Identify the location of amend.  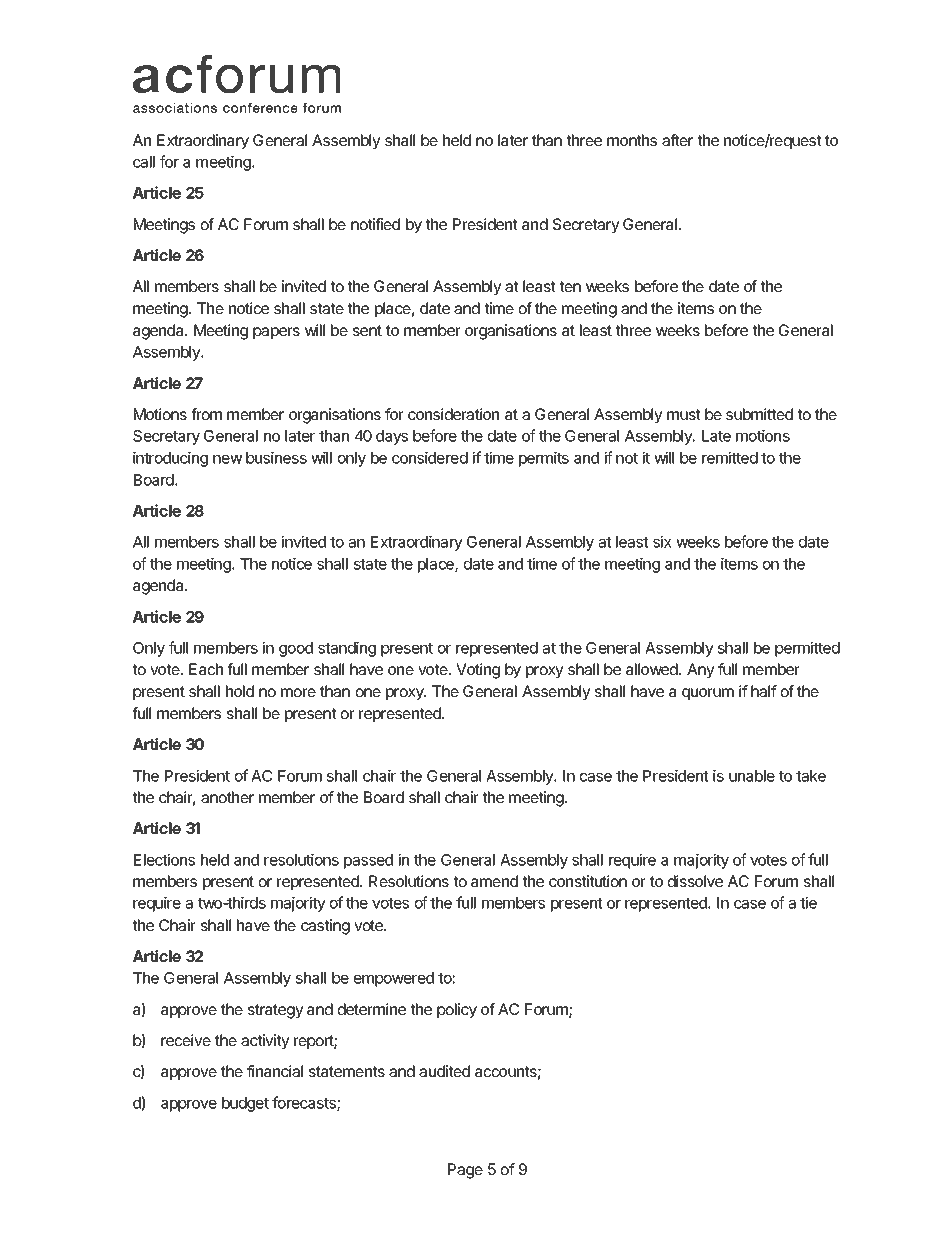
(494, 881).
